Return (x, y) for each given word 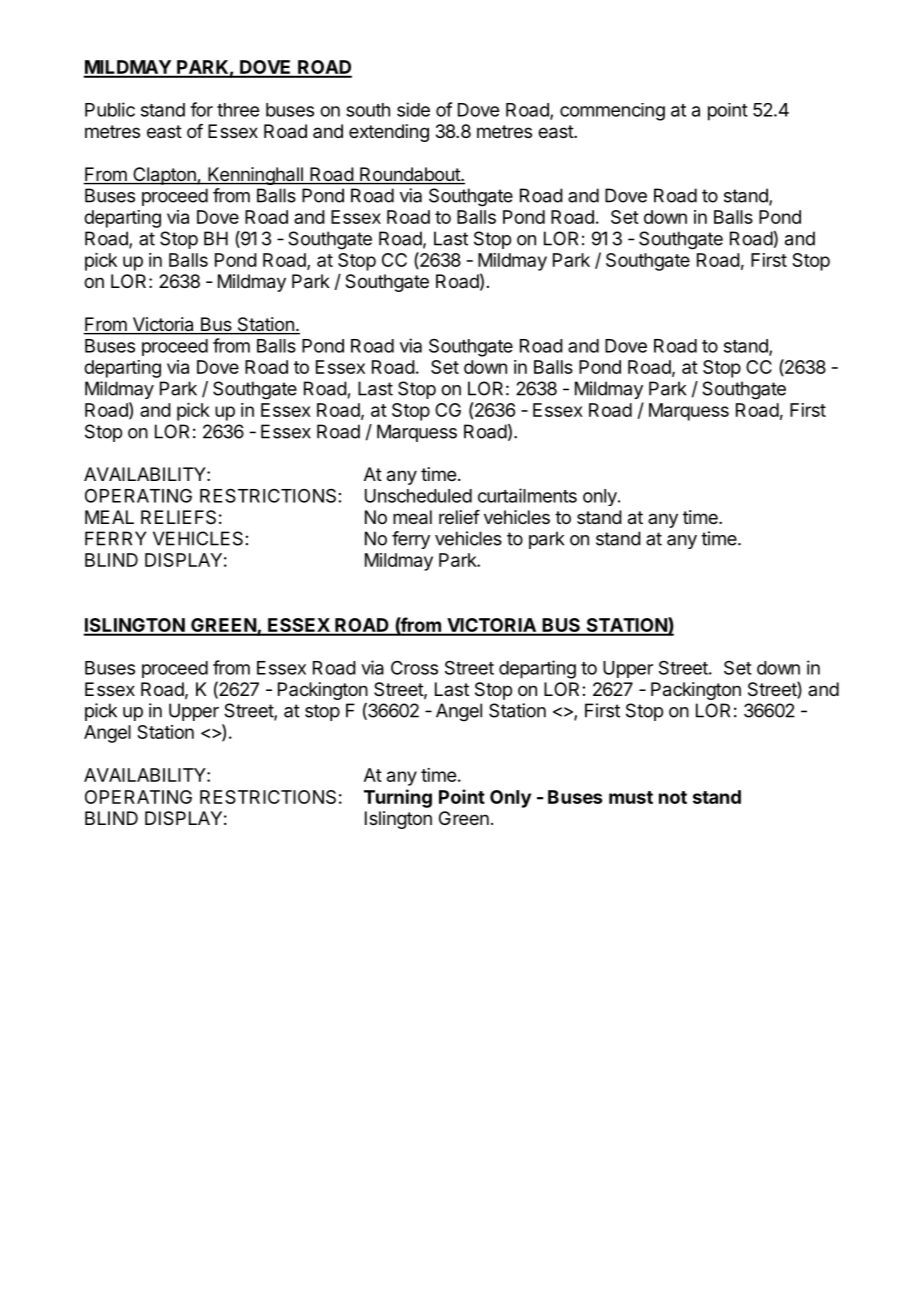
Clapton (164, 176)
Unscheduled (418, 496)
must (631, 797)
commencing (612, 112)
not (673, 797)
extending (389, 133)
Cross (414, 668)
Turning (398, 798)
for (201, 109)
